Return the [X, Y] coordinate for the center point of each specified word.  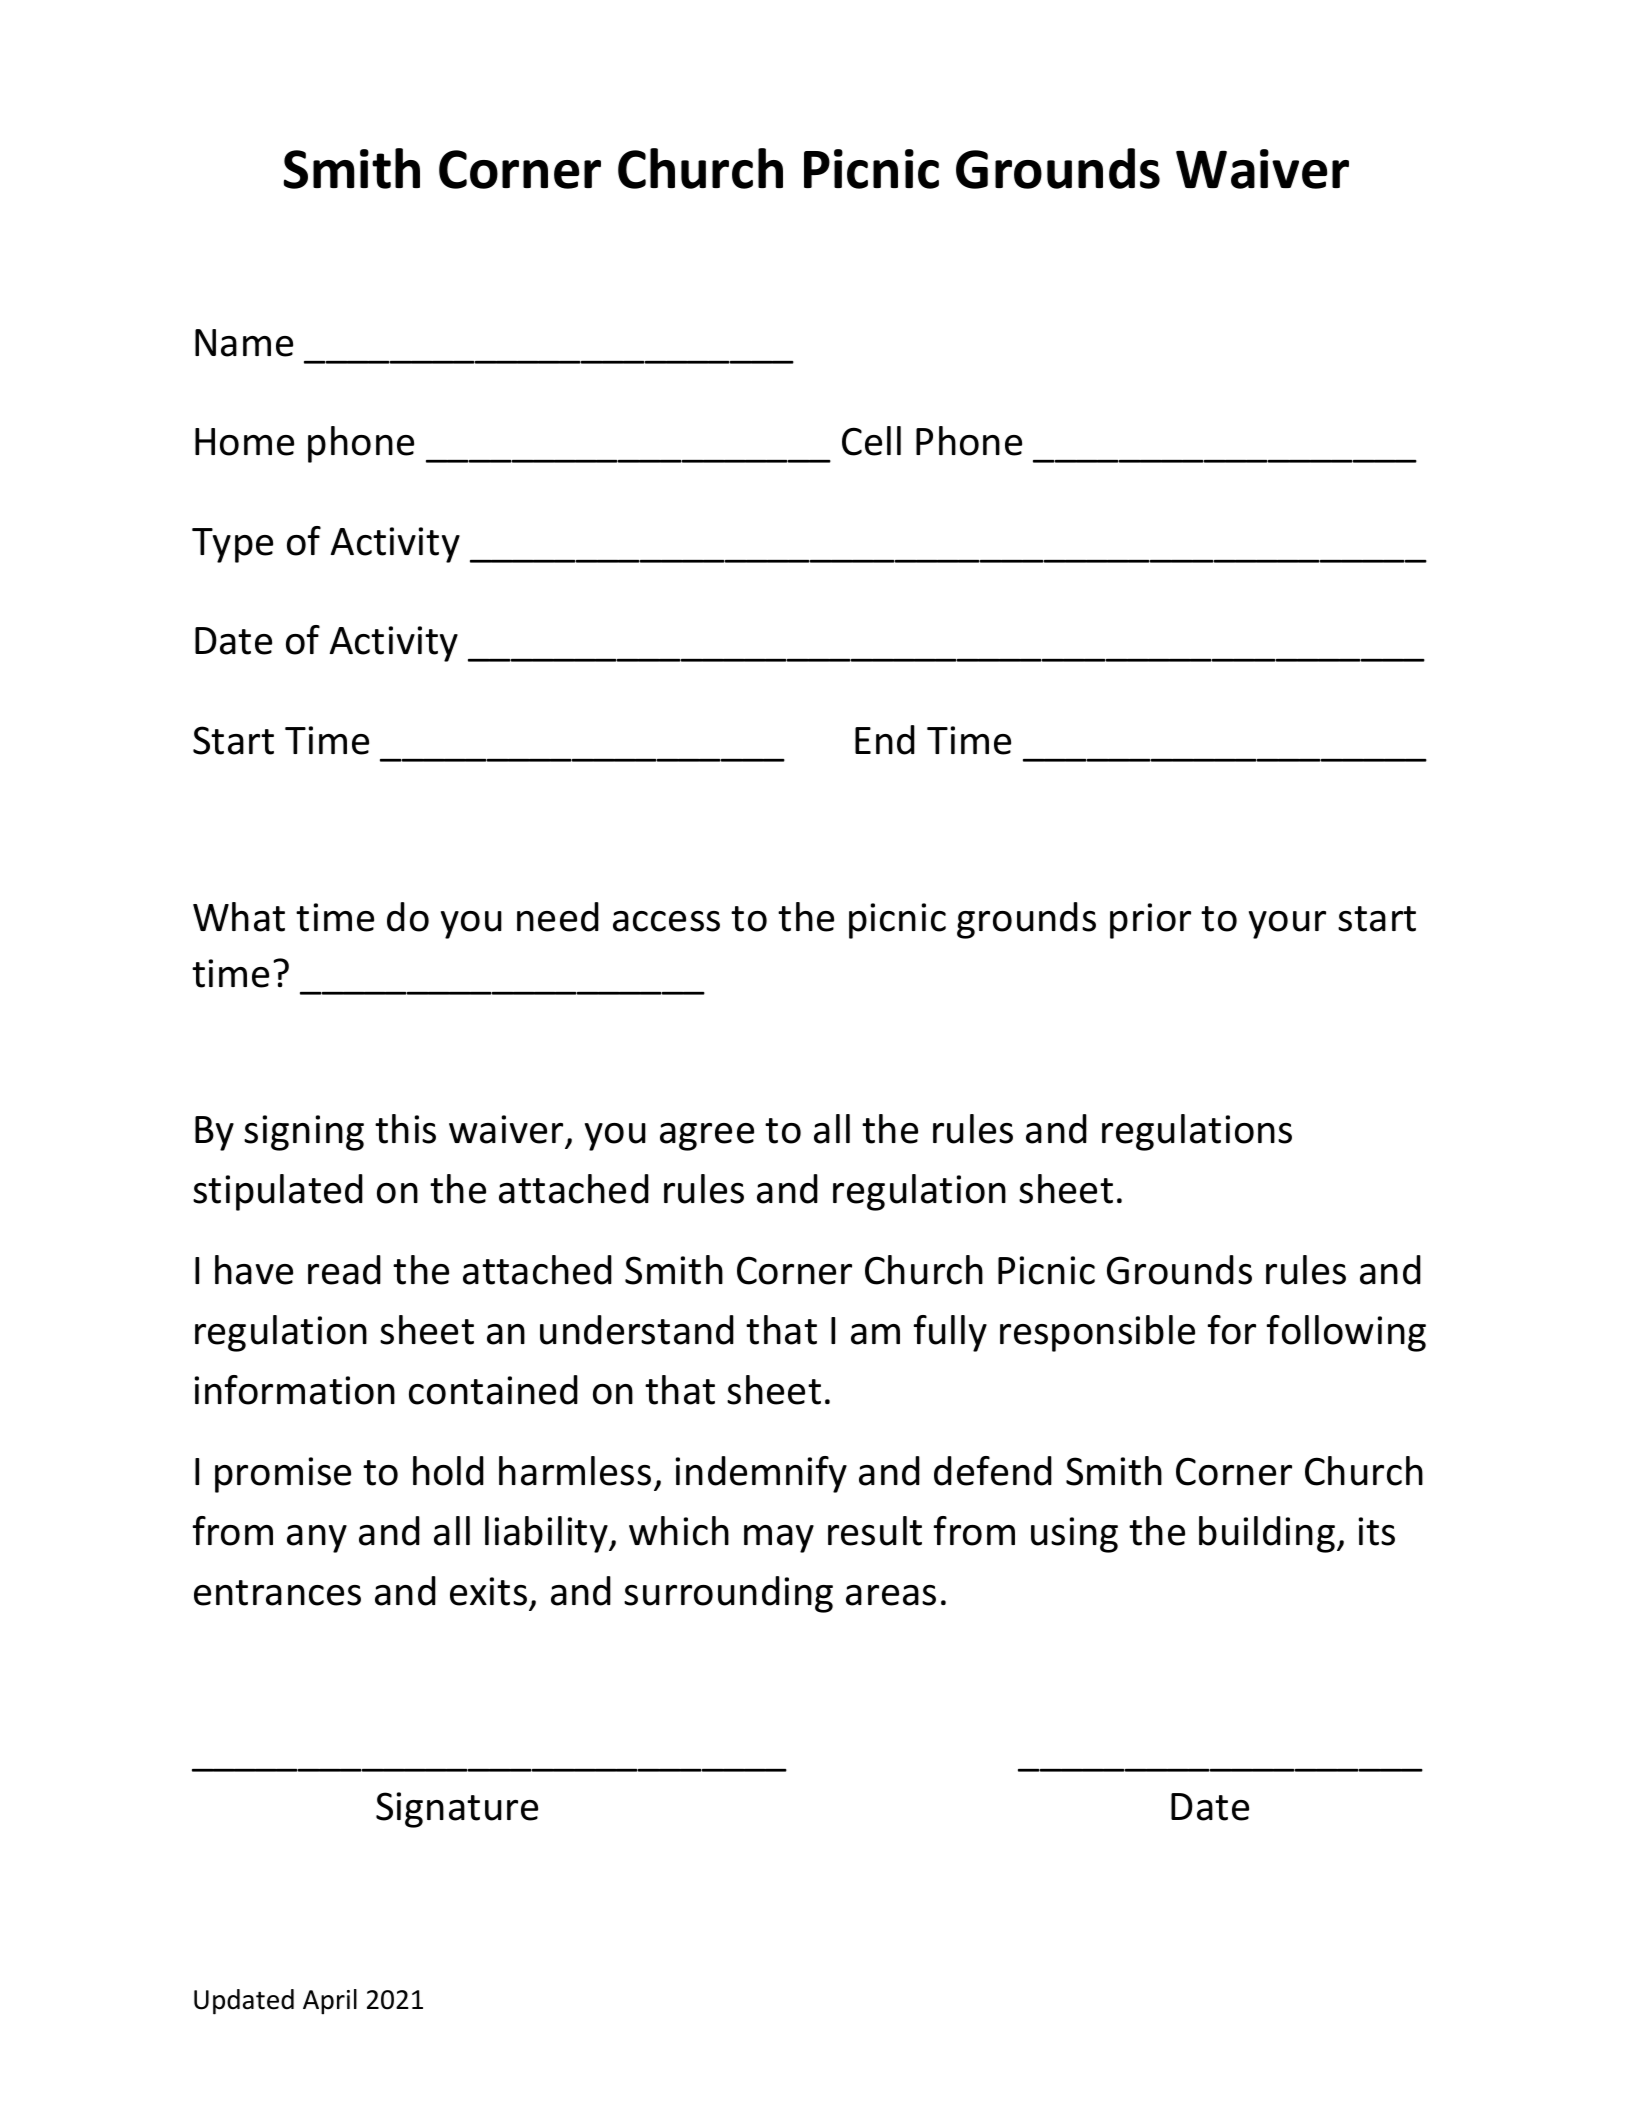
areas [891, 1595]
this [405, 1129]
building [1268, 1534]
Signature [457, 1810]
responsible [1097, 1333]
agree [707, 1137]
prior [1150, 921]
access [666, 921]
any [317, 1539]
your [1287, 925]
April [330, 2002]
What [239, 917]
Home [244, 442]
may [779, 1539]
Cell [871, 441]
